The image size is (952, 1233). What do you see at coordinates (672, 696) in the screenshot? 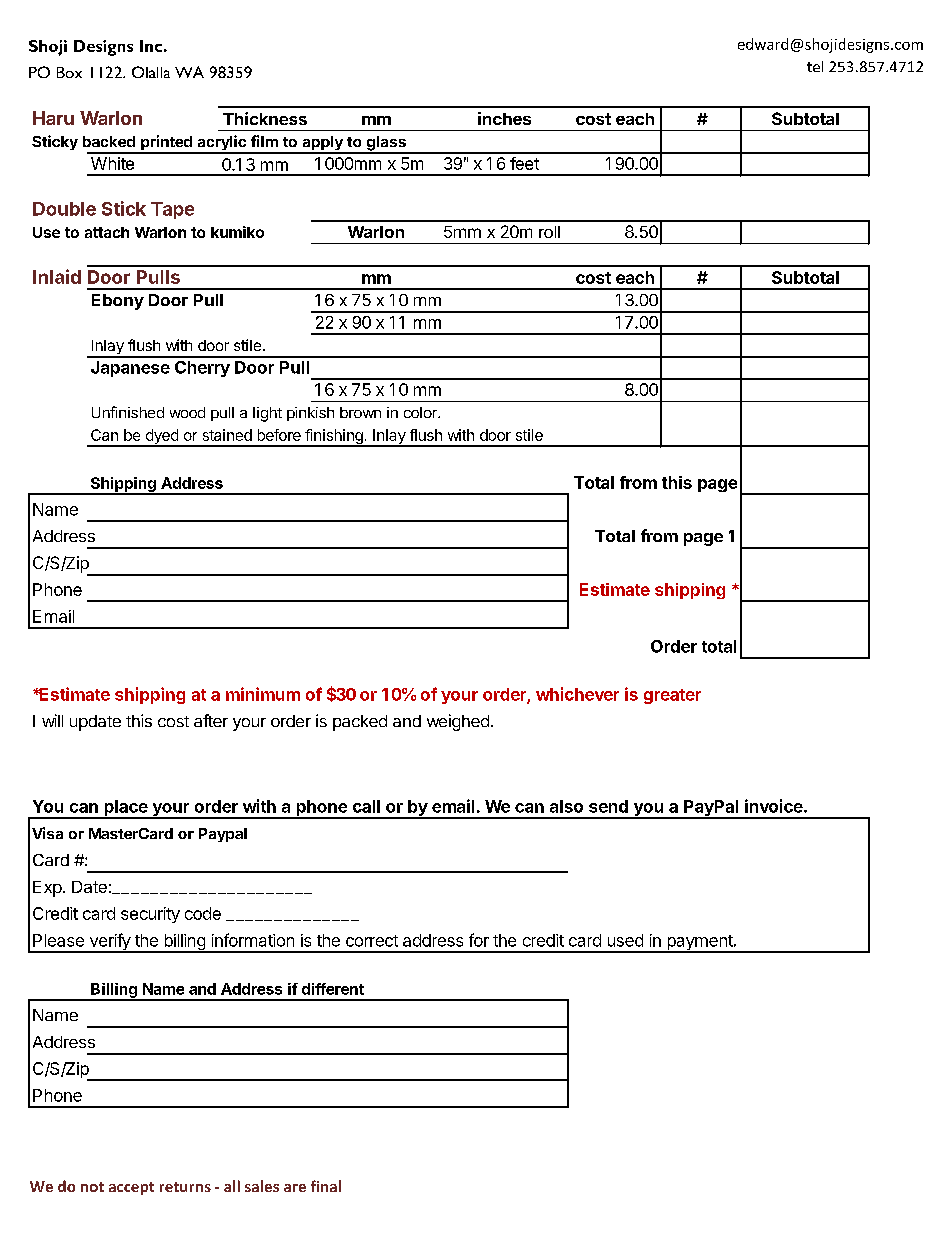
I see `greater` at bounding box center [672, 696].
